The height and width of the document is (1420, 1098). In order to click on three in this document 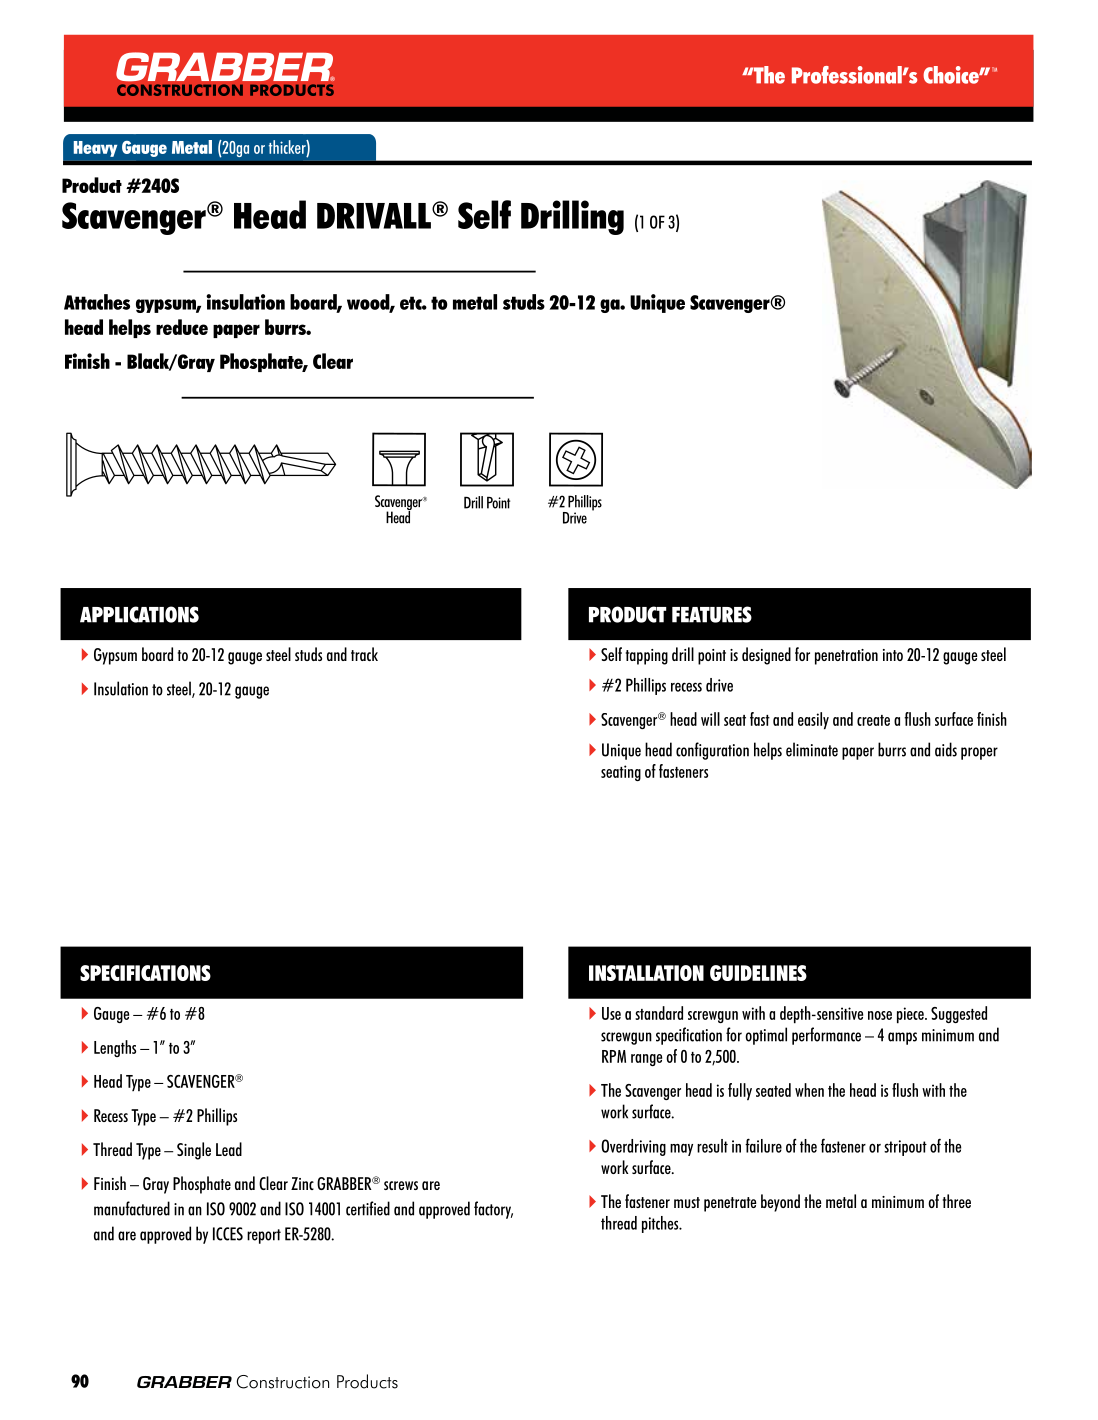, I will do `click(957, 1201)`.
